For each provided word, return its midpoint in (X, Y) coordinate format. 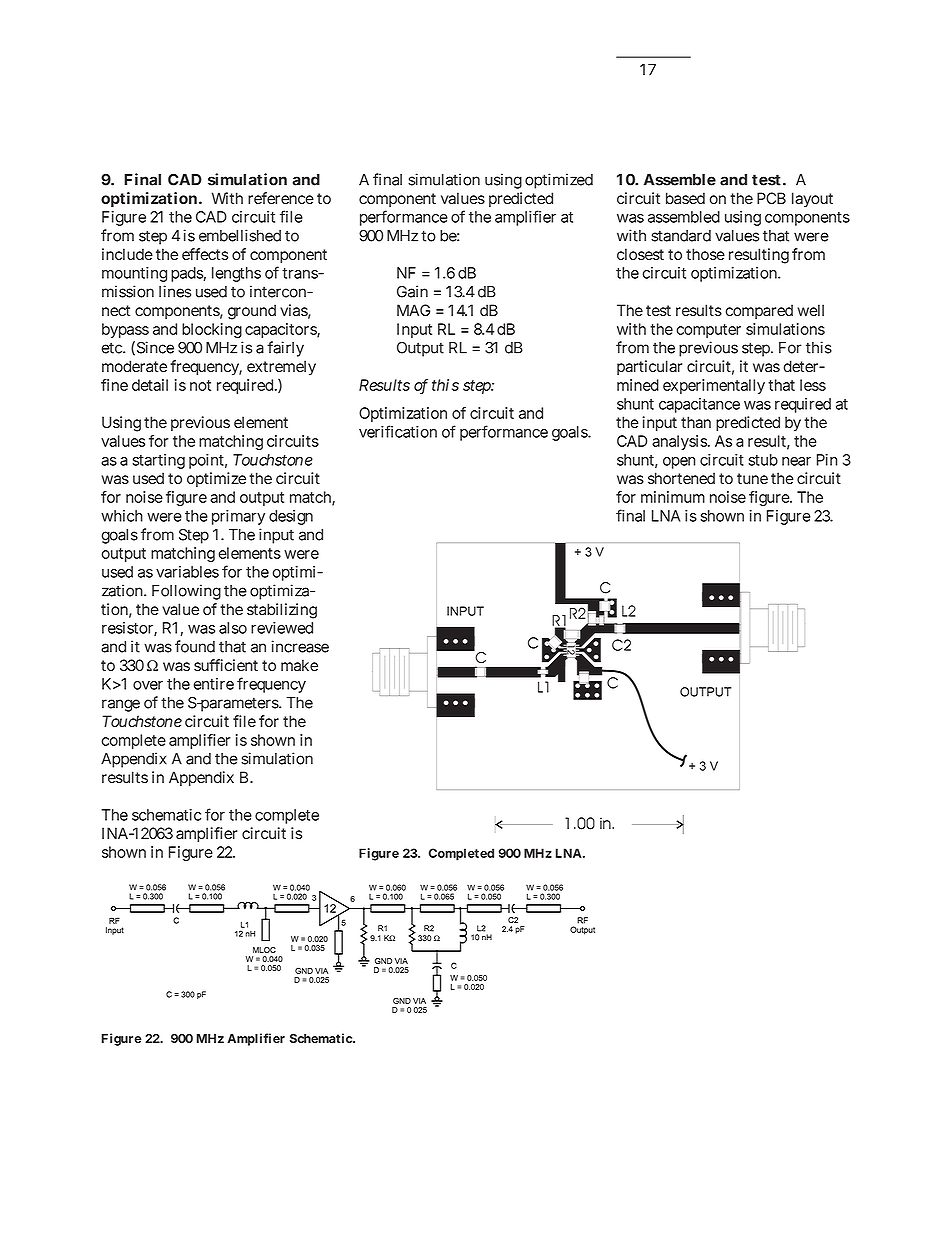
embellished (240, 235)
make (299, 665)
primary (238, 517)
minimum (673, 497)
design (291, 517)
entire (213, 684)
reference (281, 198)
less (813, 385)
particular (649, 367)
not (200, 385)
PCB (771, 198)
